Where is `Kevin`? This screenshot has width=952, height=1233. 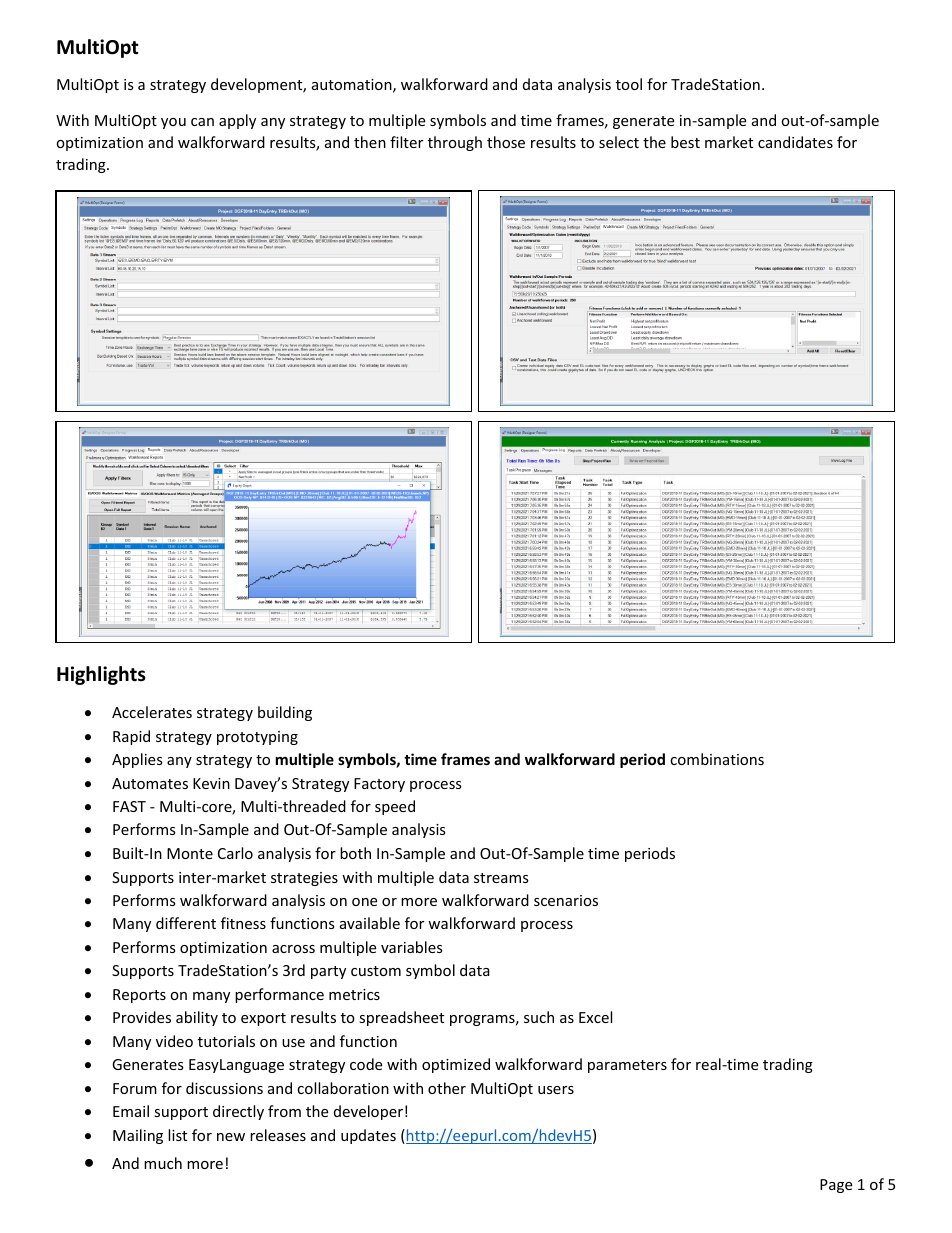
Kevin is located at coordinates (211, 783).
